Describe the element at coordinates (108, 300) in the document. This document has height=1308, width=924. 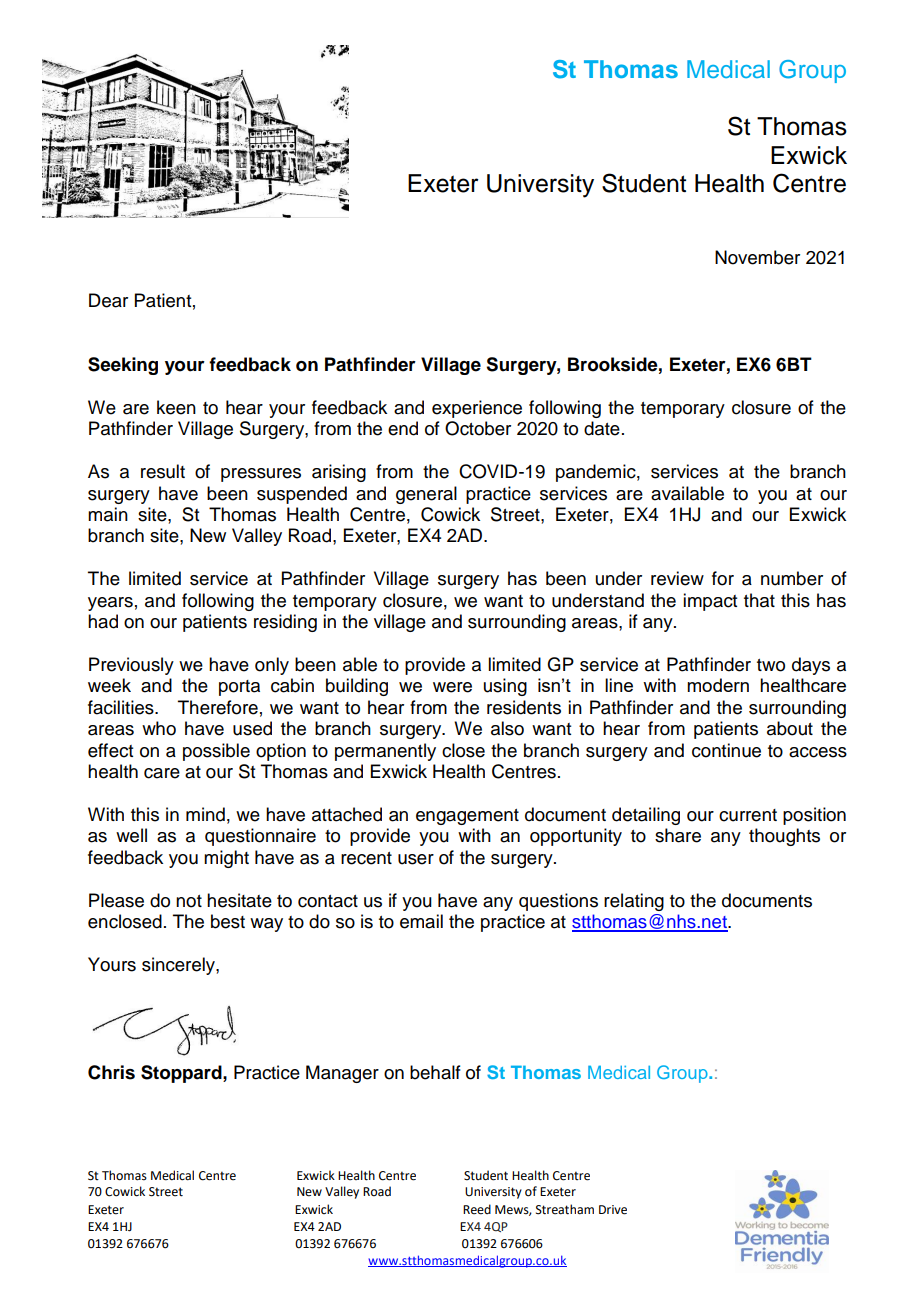
I see `Dear` at that location.
